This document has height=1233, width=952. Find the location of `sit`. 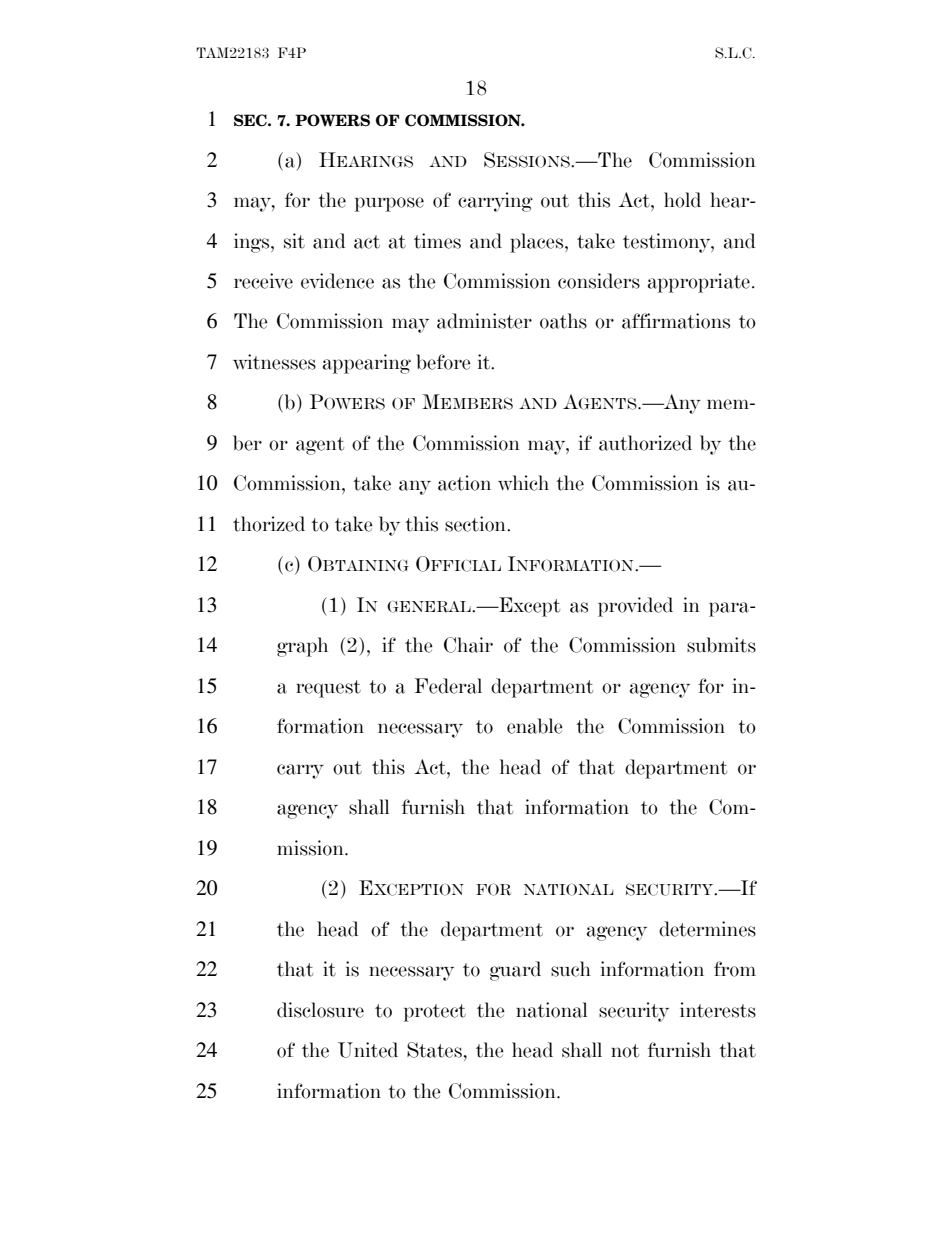

sit is located at coordinates (294, 241).
